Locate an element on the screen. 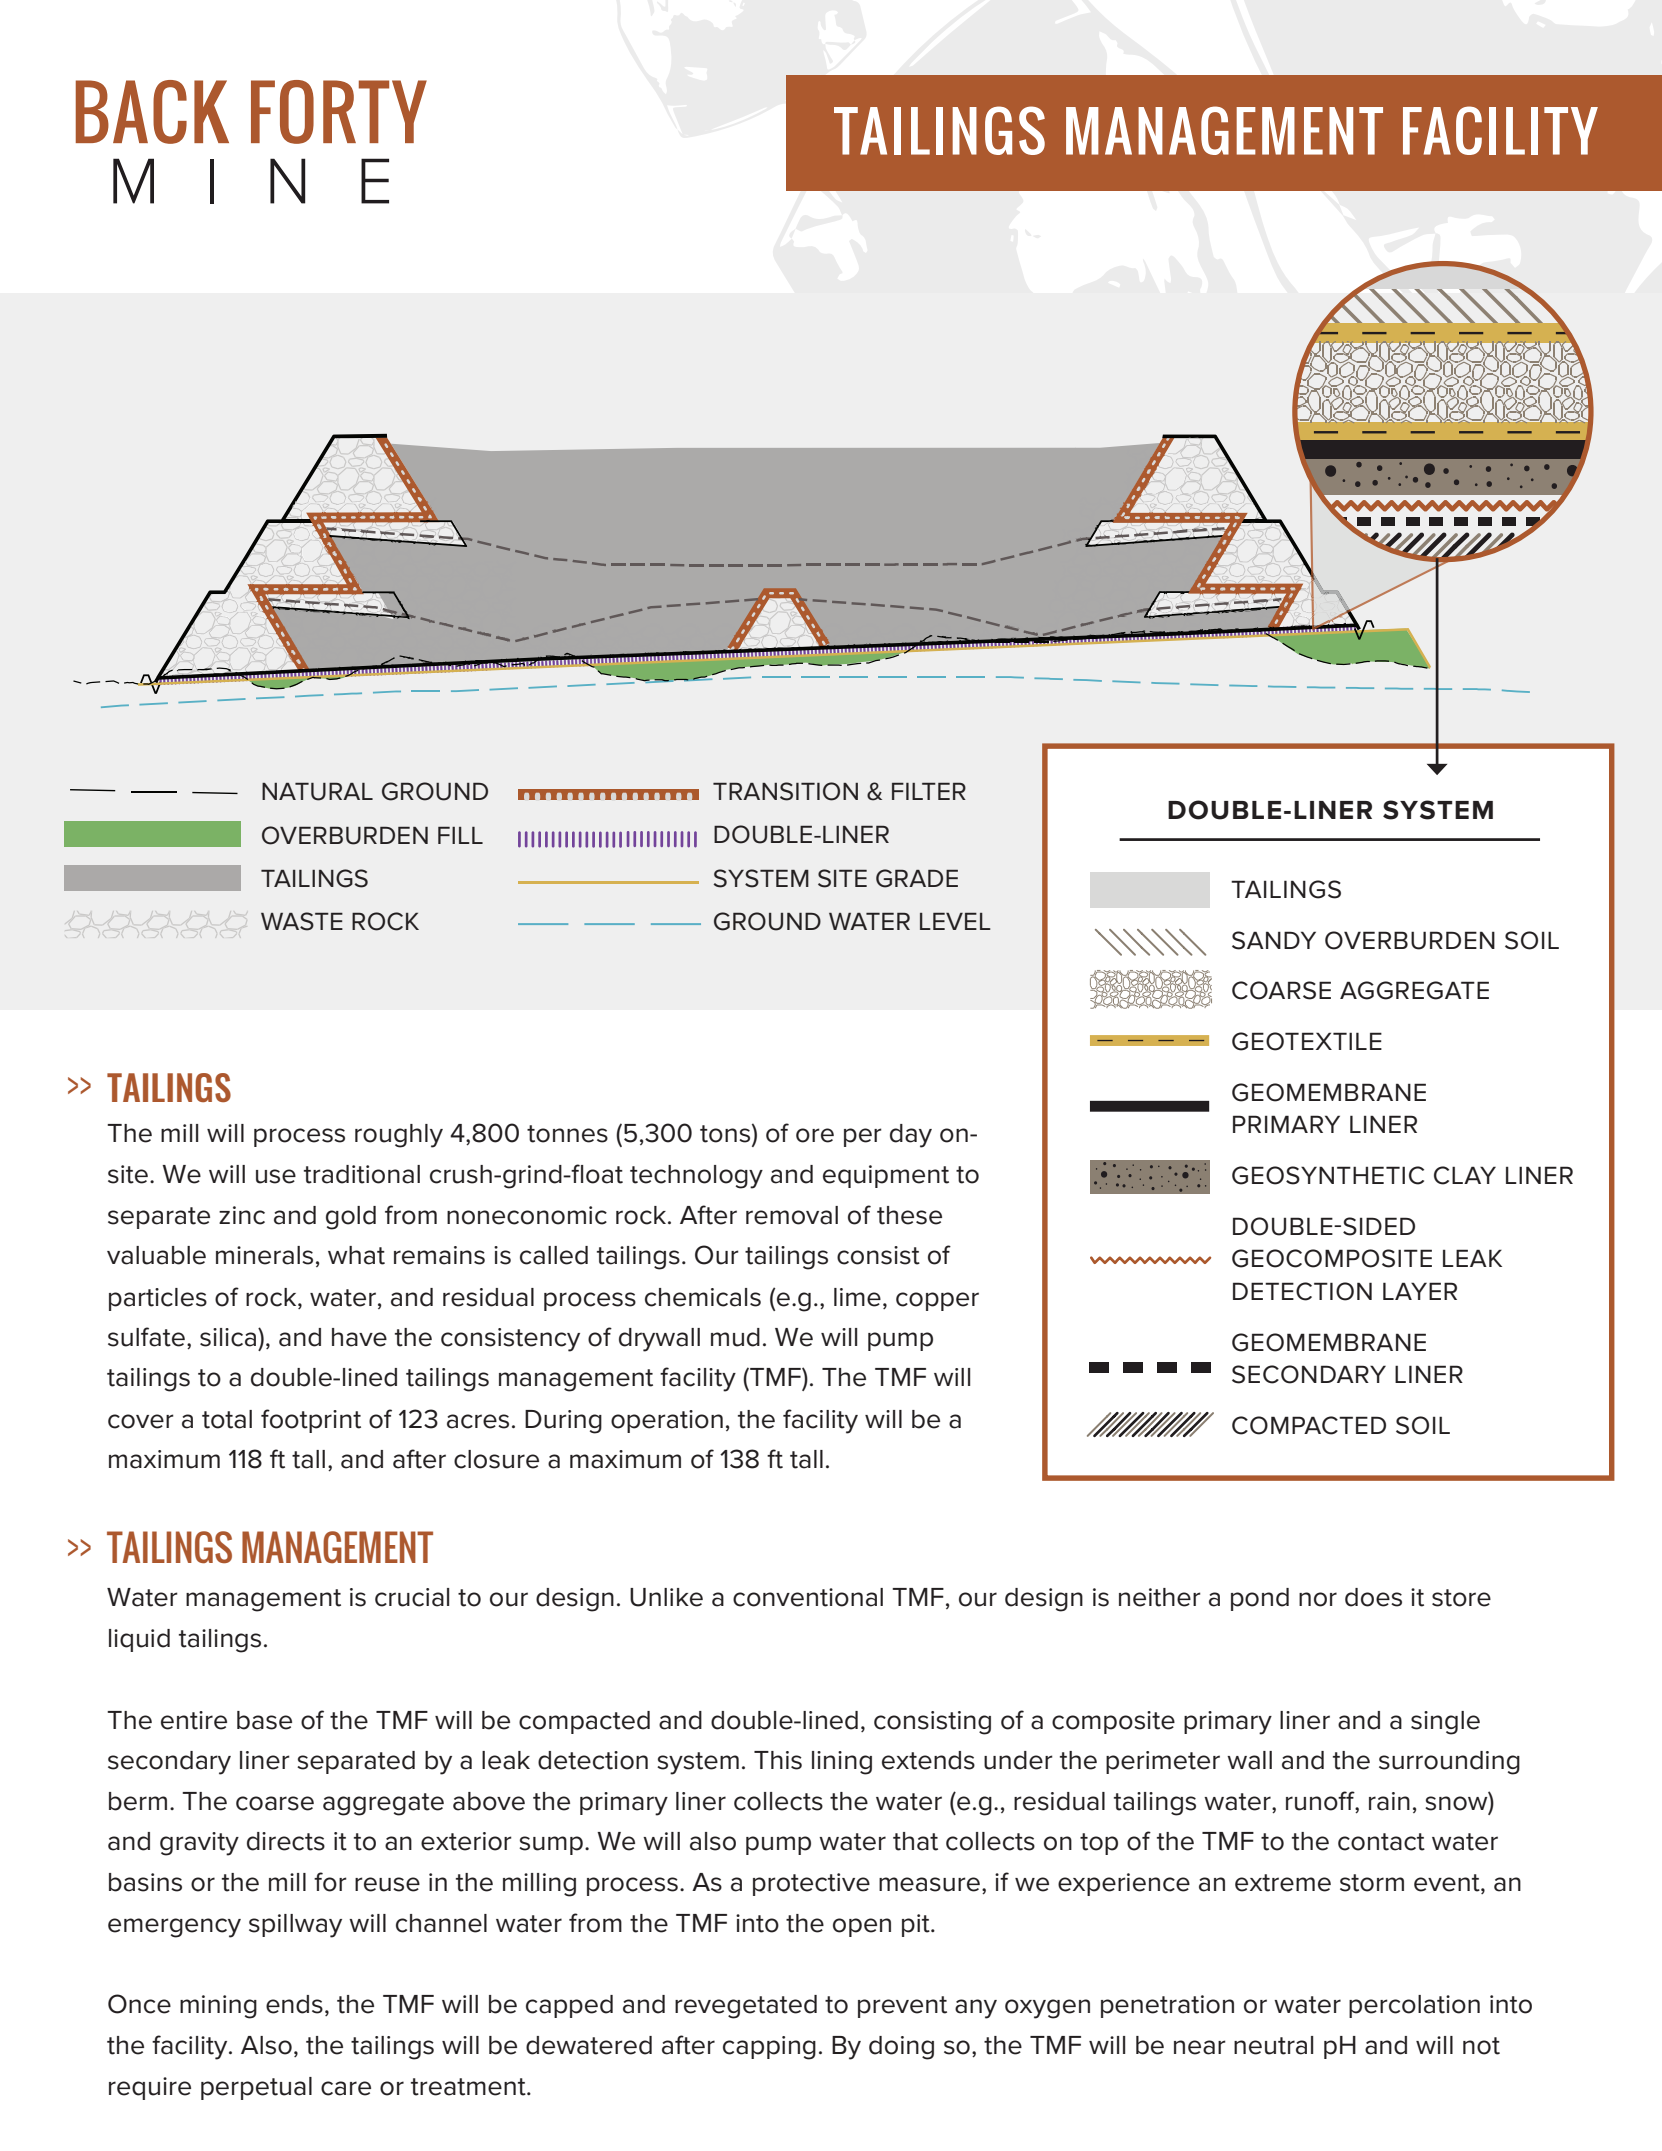  perpetual is located at coordinates (256, 2088).
